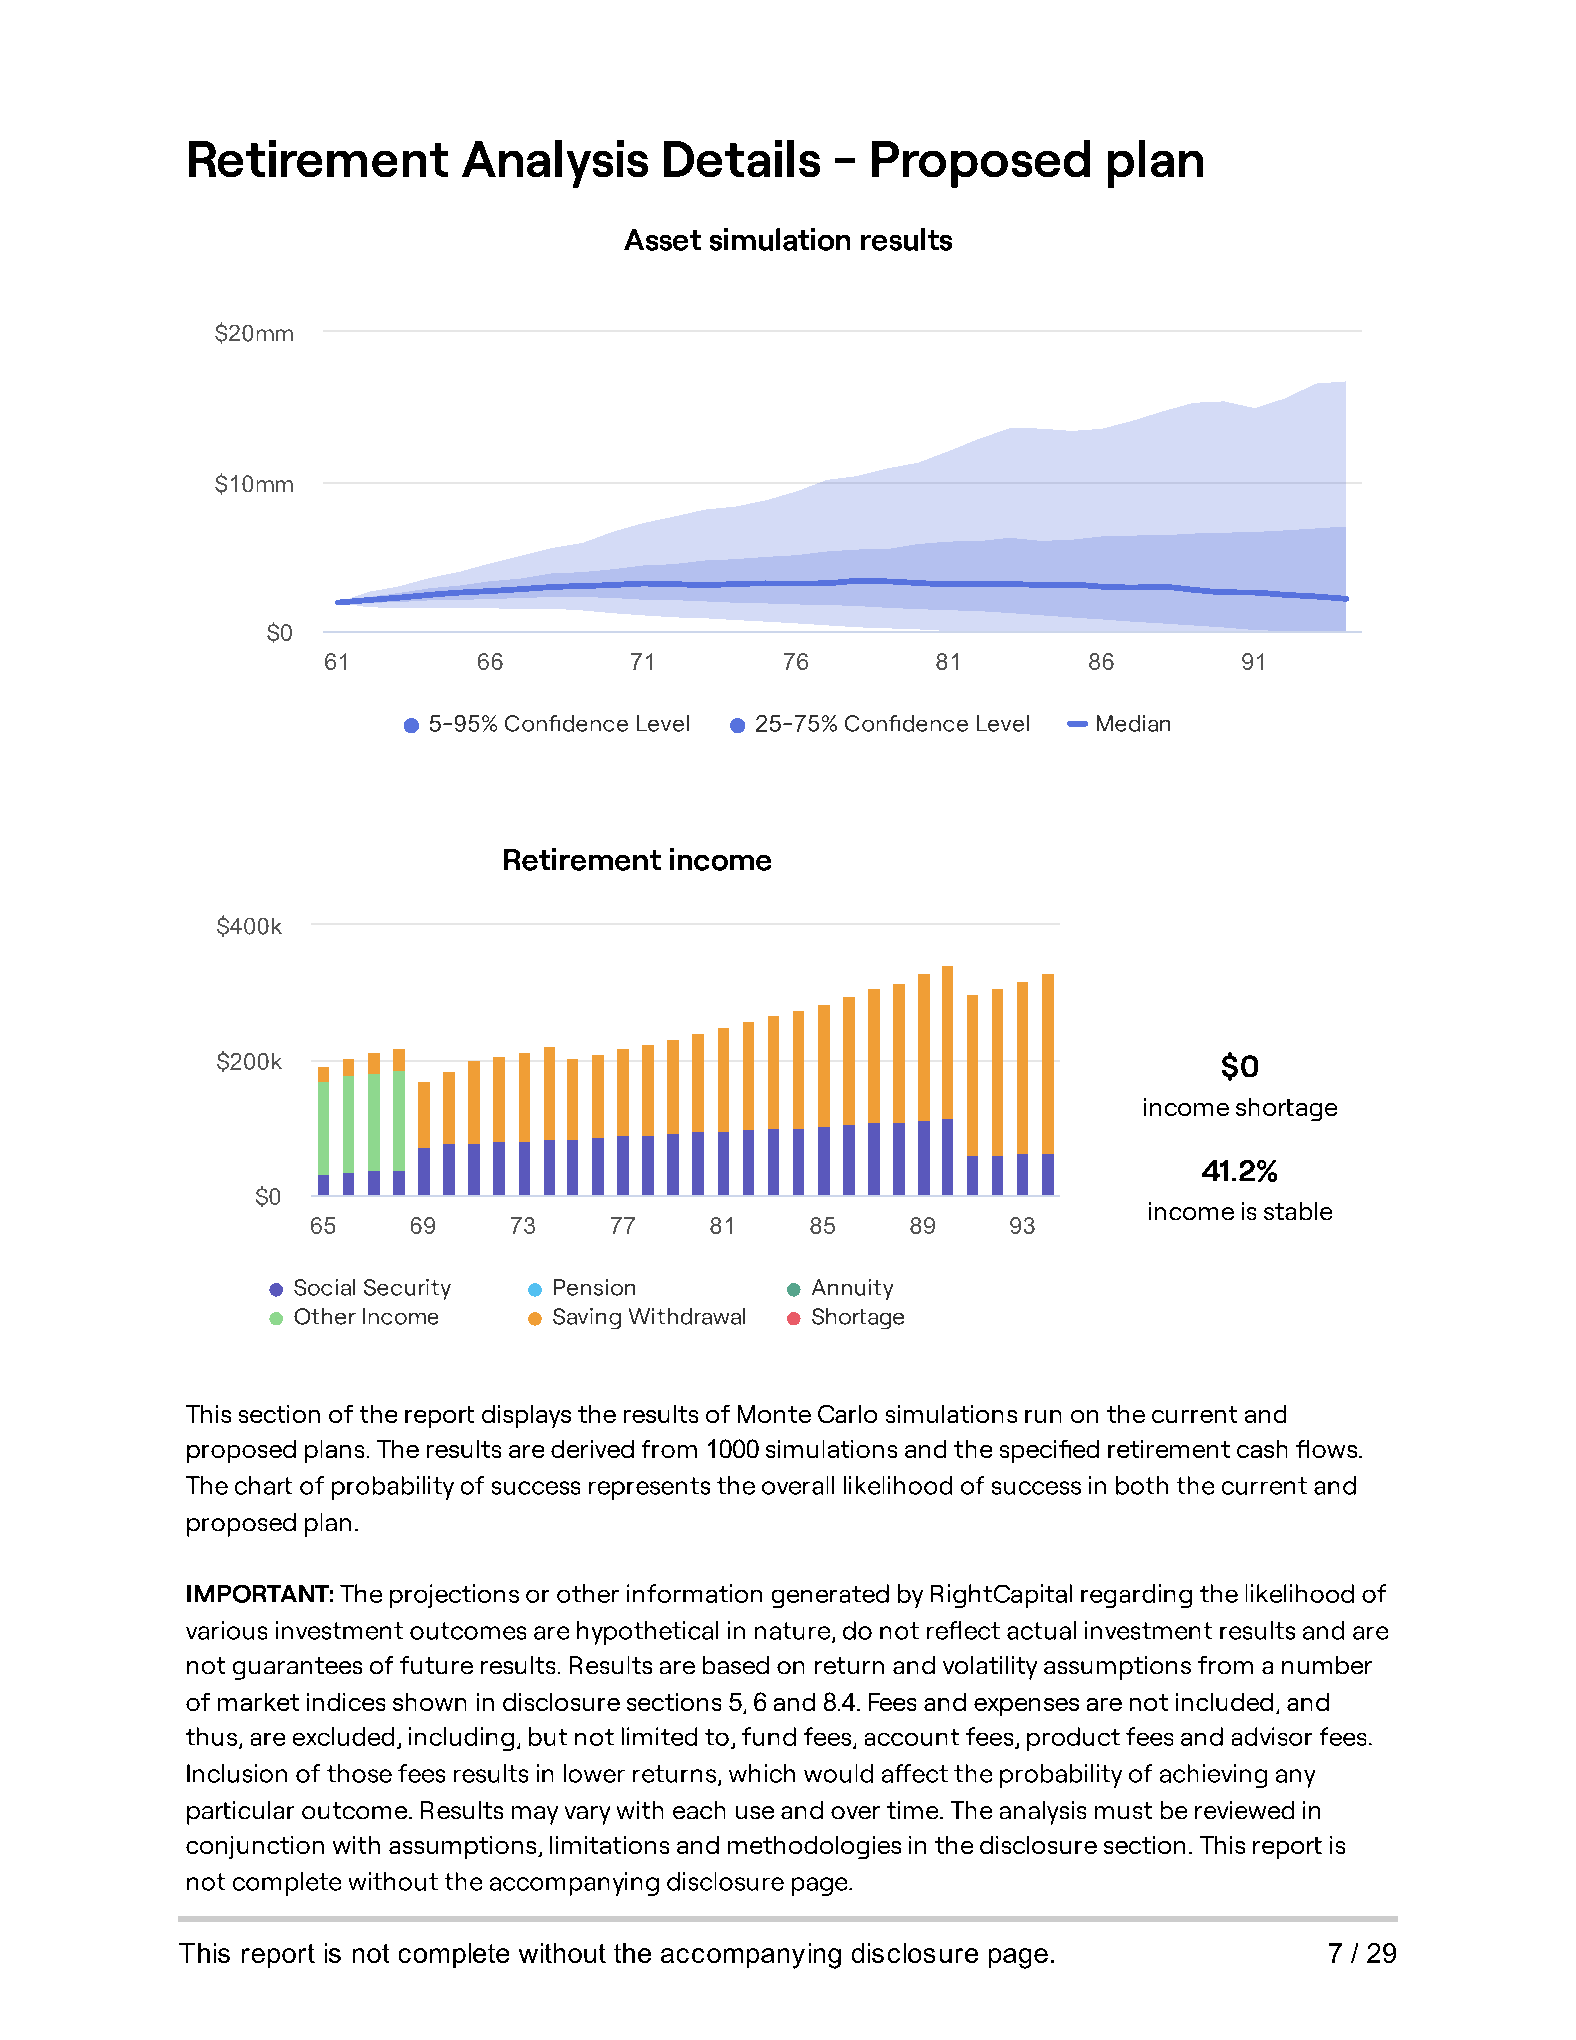  Describe the element at coordinates (359, 1773) in the screenshot. I see `those` at that location.
